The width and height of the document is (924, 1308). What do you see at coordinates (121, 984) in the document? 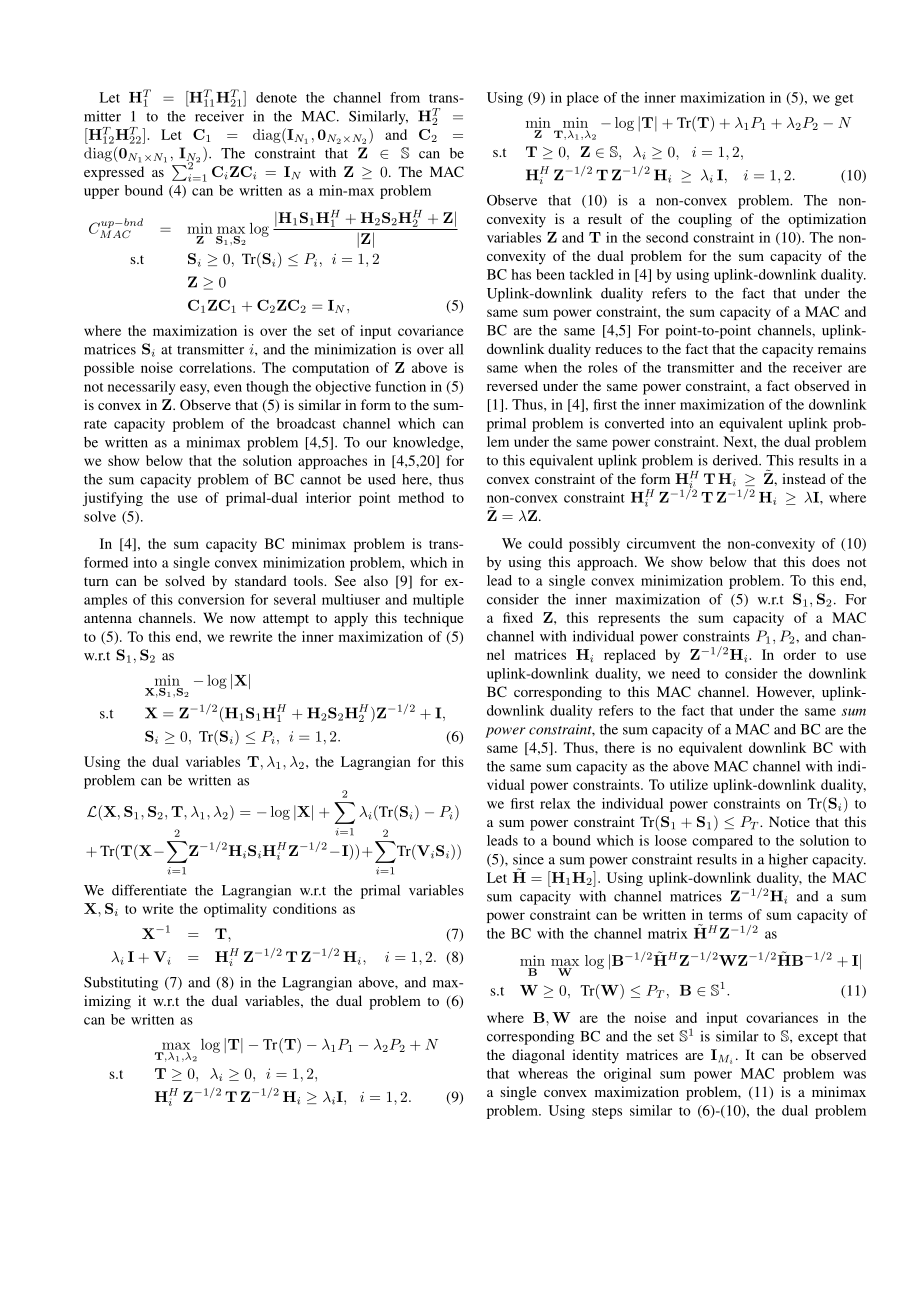
I see `Substituting` at bounding box center [121, 984].
